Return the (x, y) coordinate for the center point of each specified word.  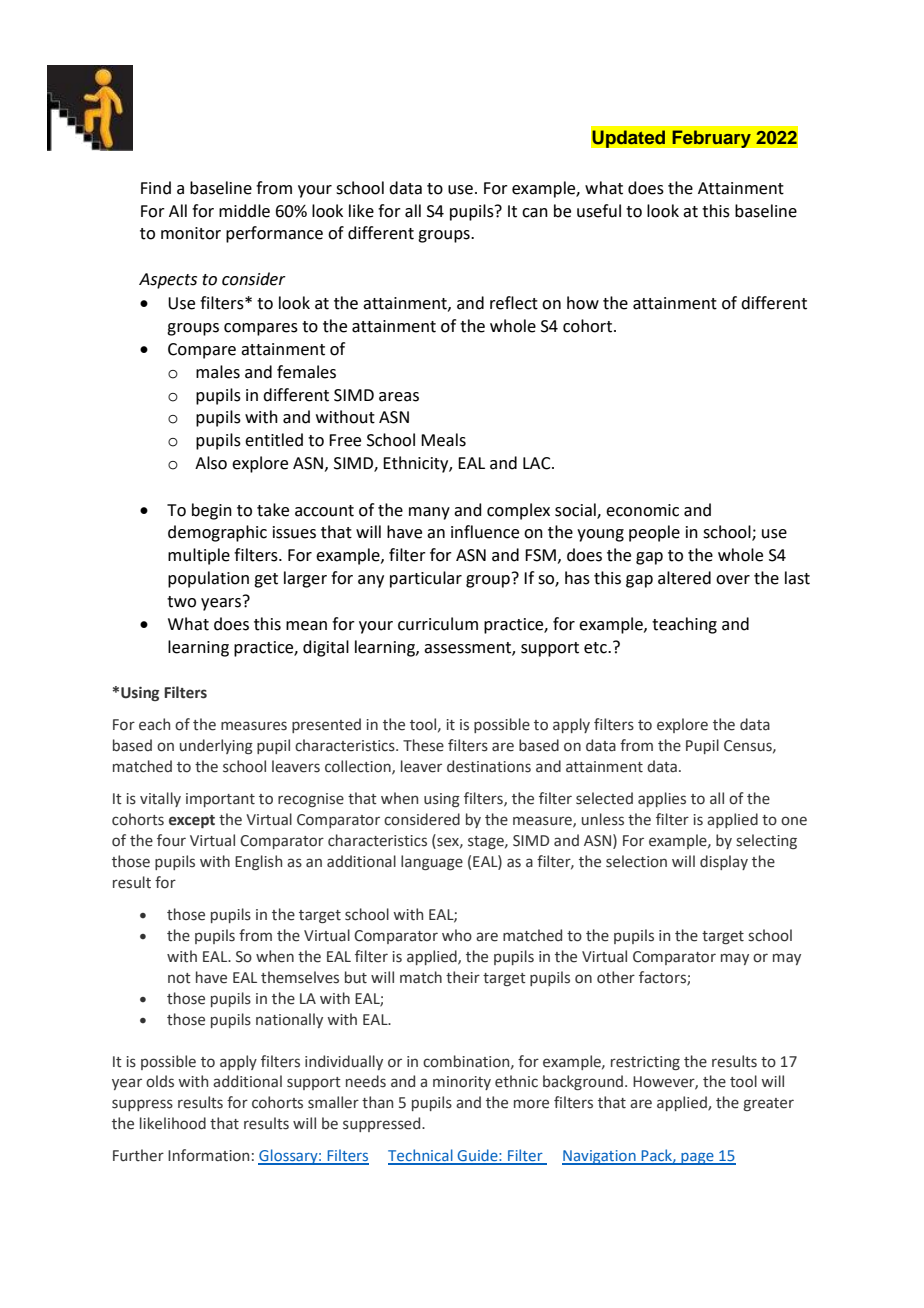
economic (642, 510)
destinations (489, 766)
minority (462, 1083)
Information (208, 1155)
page (697, 1158)
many (429, 513)
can (535, 213)
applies (662, 799)
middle (244, 211)
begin (212, 511)
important (220, 800)
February (711, 139)
